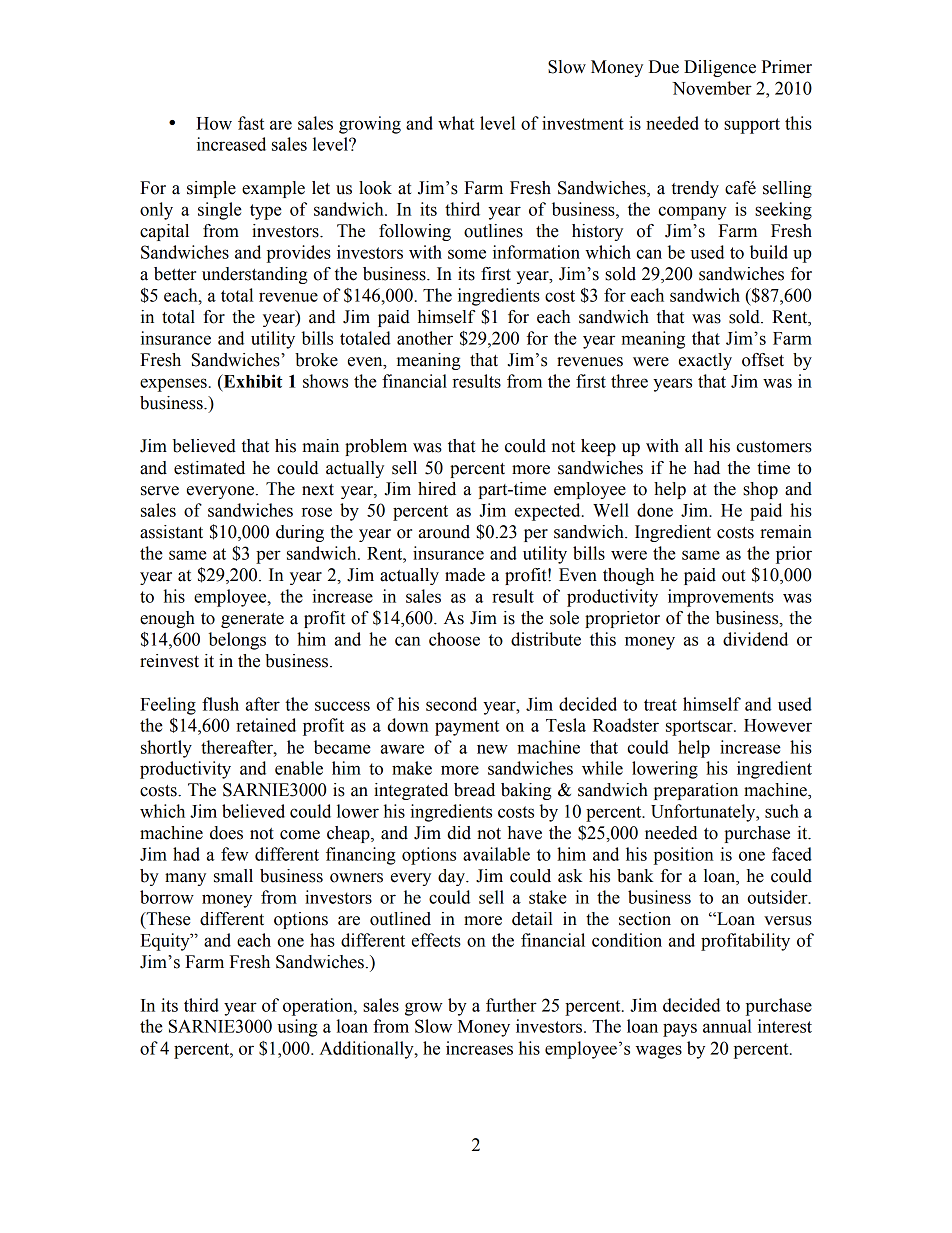 The height and width of the screenshot is (1233, 952). I want to click on made, so click(465, 575).
